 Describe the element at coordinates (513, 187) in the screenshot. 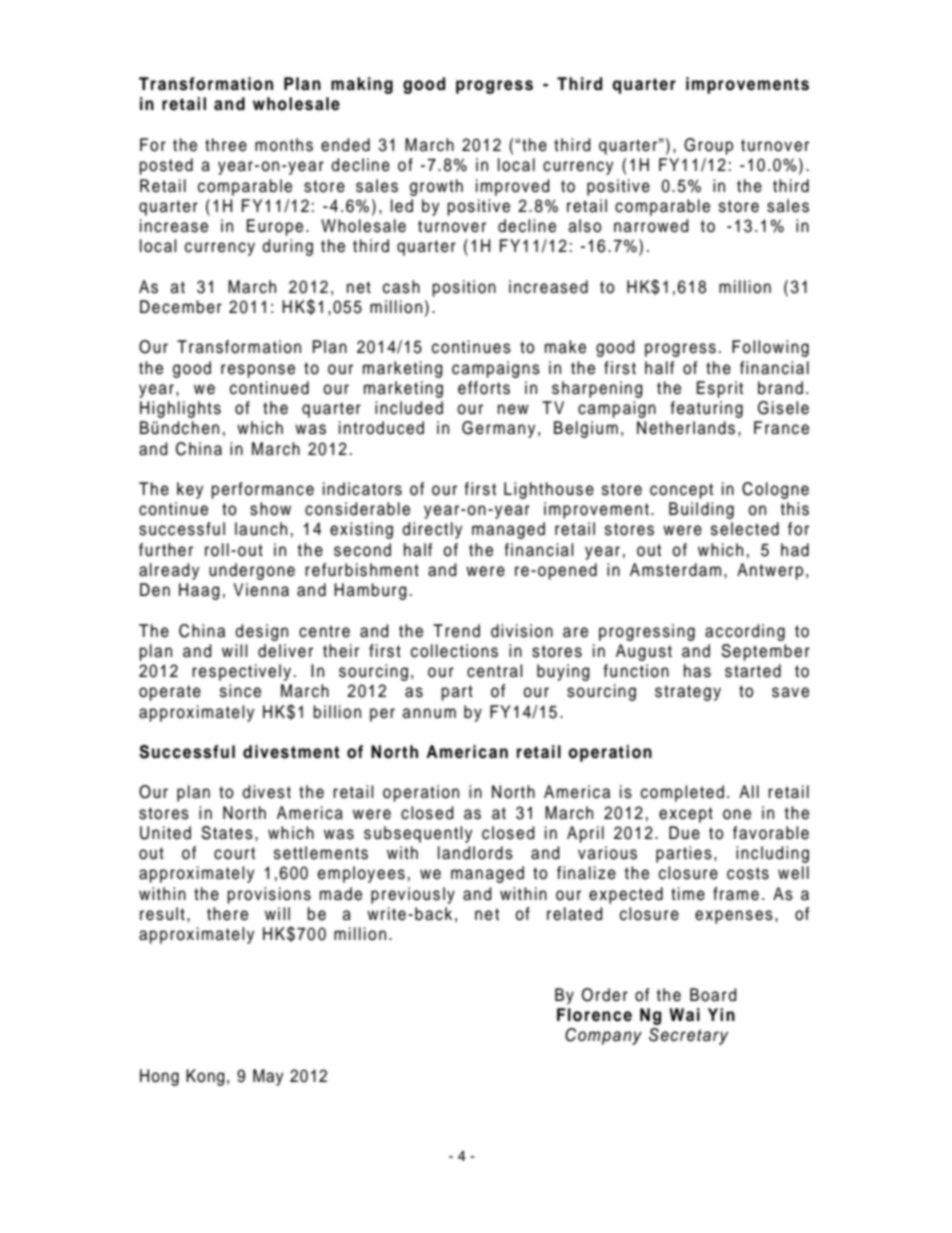

I see `improved` at that location.
